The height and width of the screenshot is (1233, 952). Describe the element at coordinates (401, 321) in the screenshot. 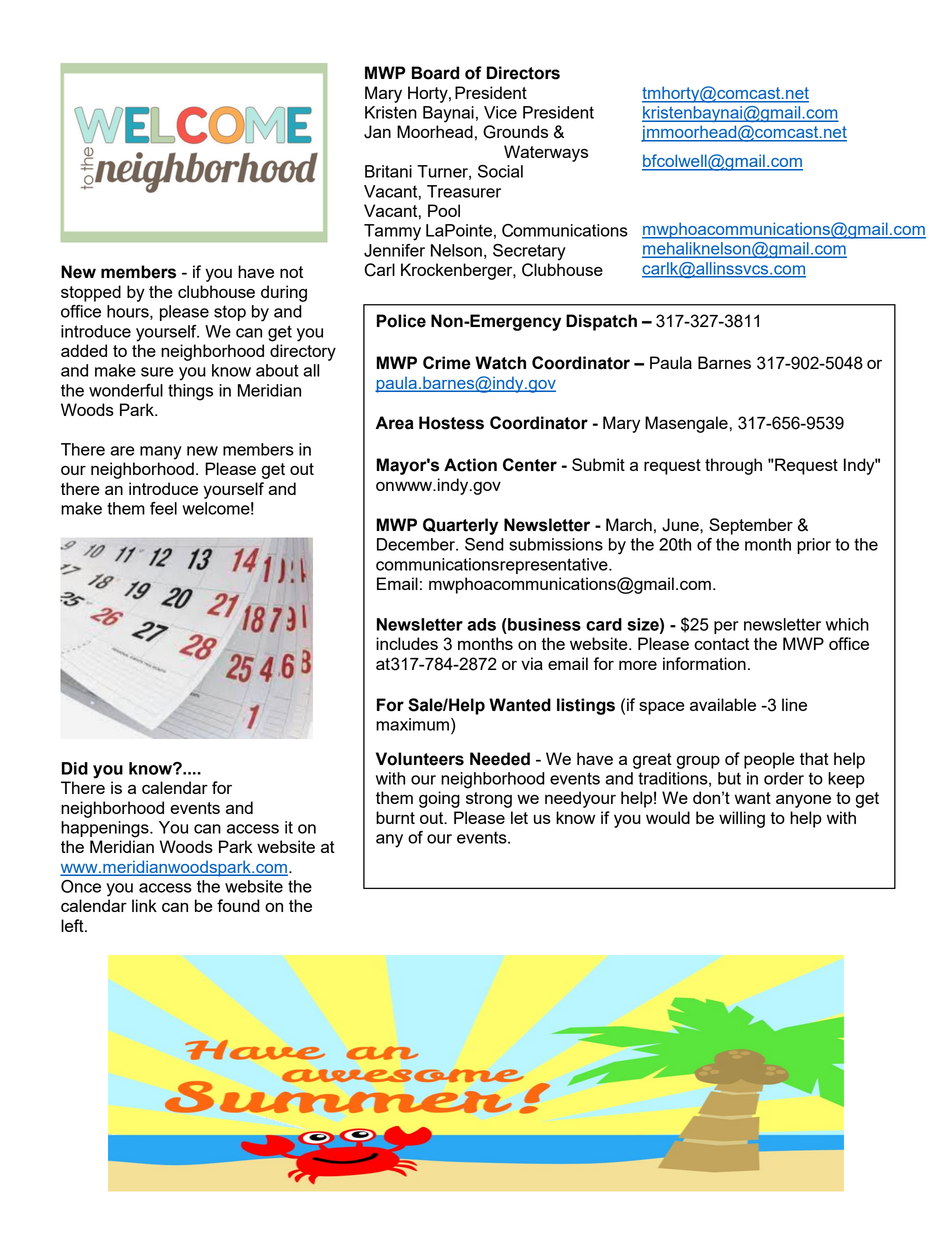

I see `Police` at that location.
